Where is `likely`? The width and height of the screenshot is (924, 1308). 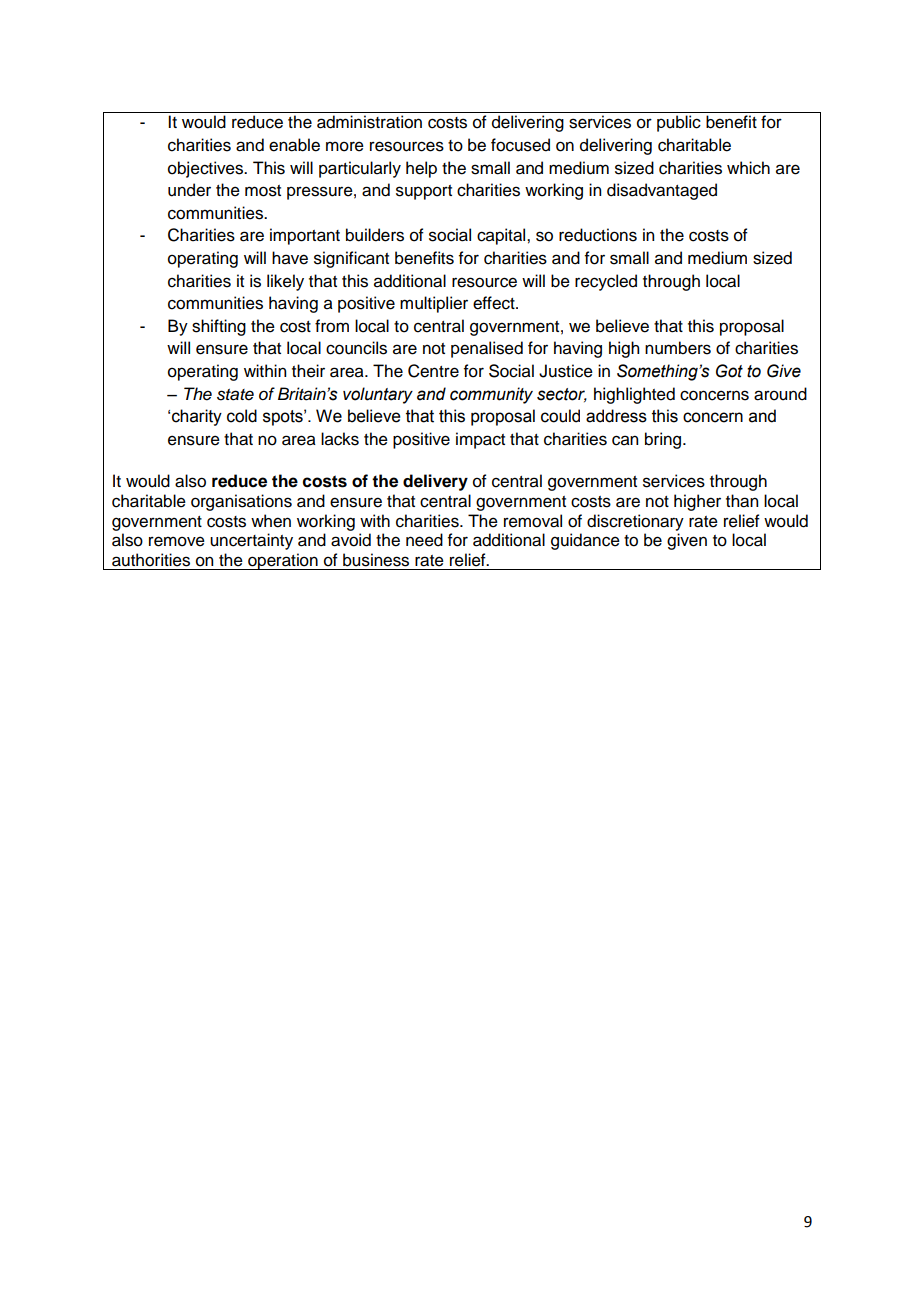
likely is located at coordinates (285, 282).
